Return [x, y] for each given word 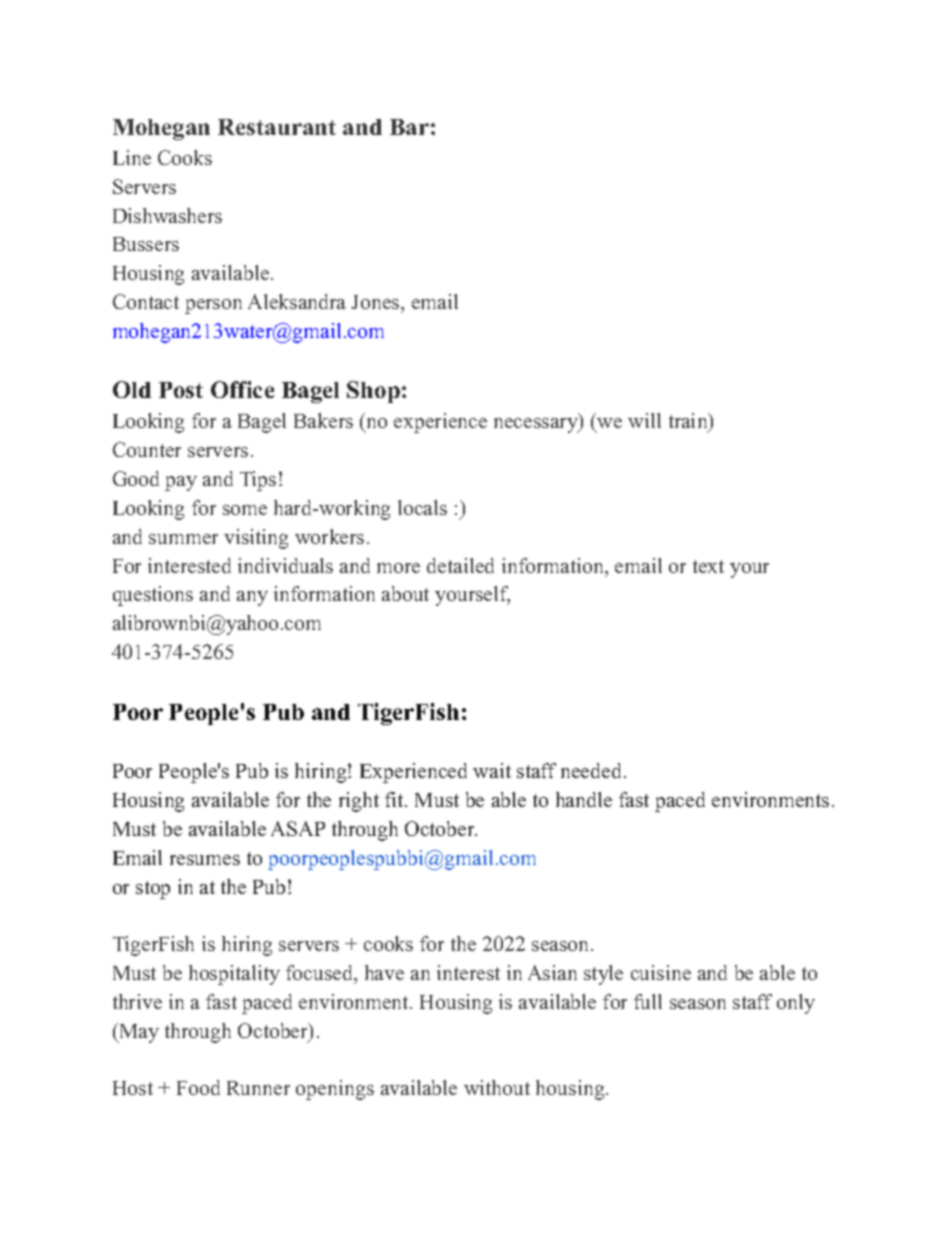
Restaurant [277, 127]
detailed [460, 565]
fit [395, 799]
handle [584, 799]
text [708, 566]
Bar [409, 127]
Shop [373, 392]
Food [198, 1087]
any [252, 598]
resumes [205, 860]
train [689, 422]
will [644, 420]
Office [242, 389]
